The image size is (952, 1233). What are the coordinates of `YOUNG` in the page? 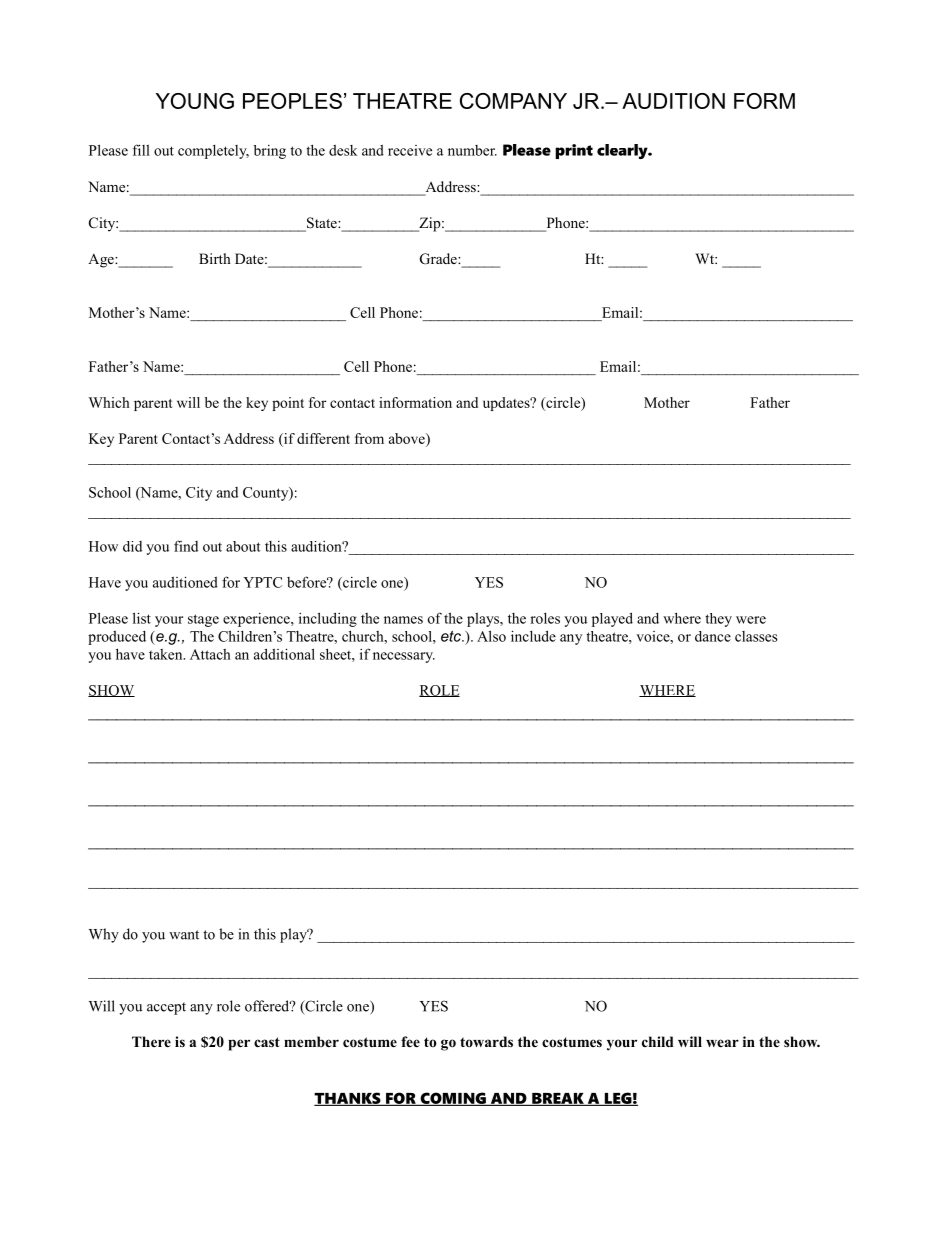 It's located at (195, 101).
